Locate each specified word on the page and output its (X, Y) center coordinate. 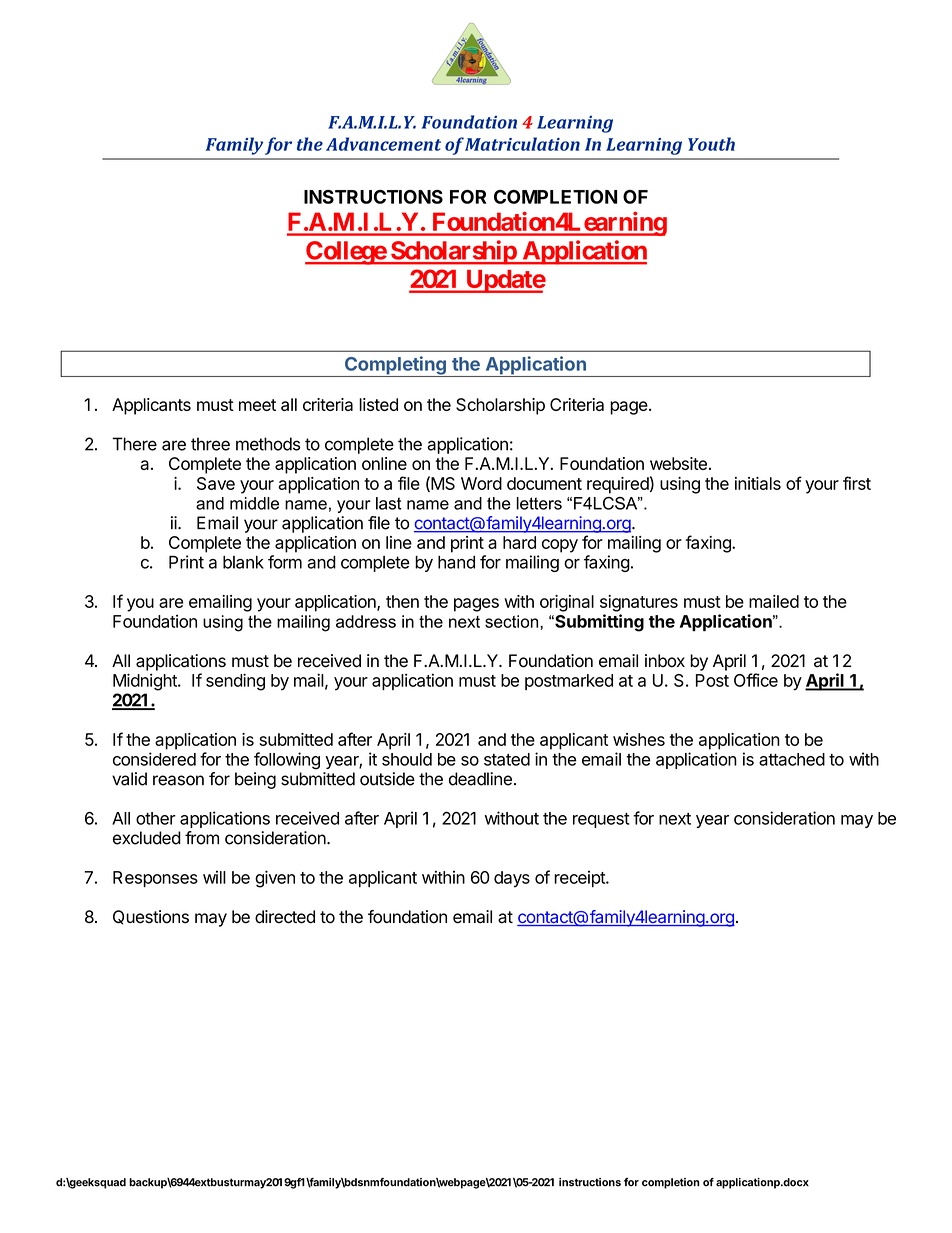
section (513, 621)
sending (235, 682)
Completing (395, 366)
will (214, 877)
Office (756, 680)
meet (257, 405)
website (678, 463)
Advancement (383, 144)
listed (378, 404)
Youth (711, 144)
